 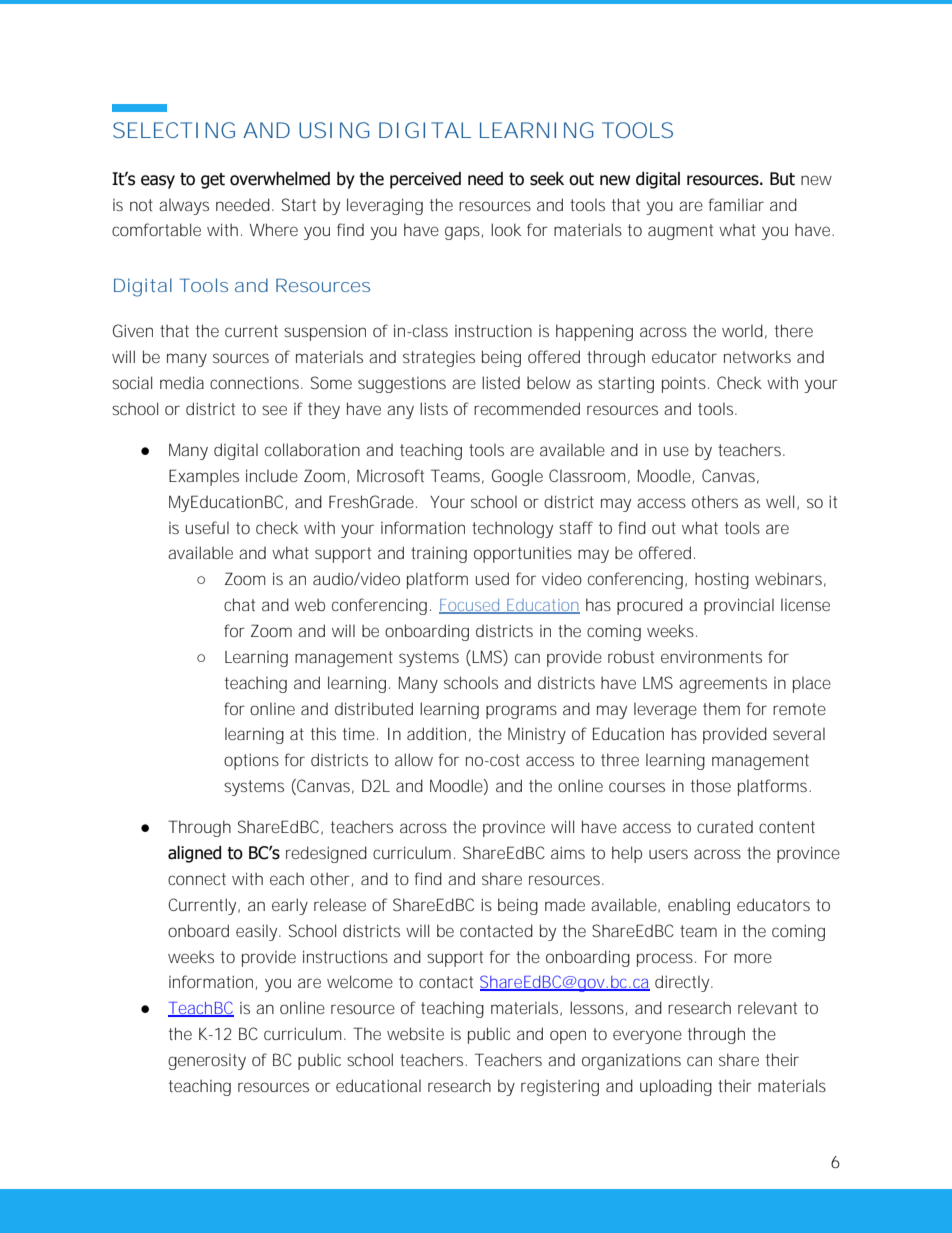 What do you see at coordinates (739, 606) in the screenshot?
I see `provincial` at bounding box center [739, 606].
